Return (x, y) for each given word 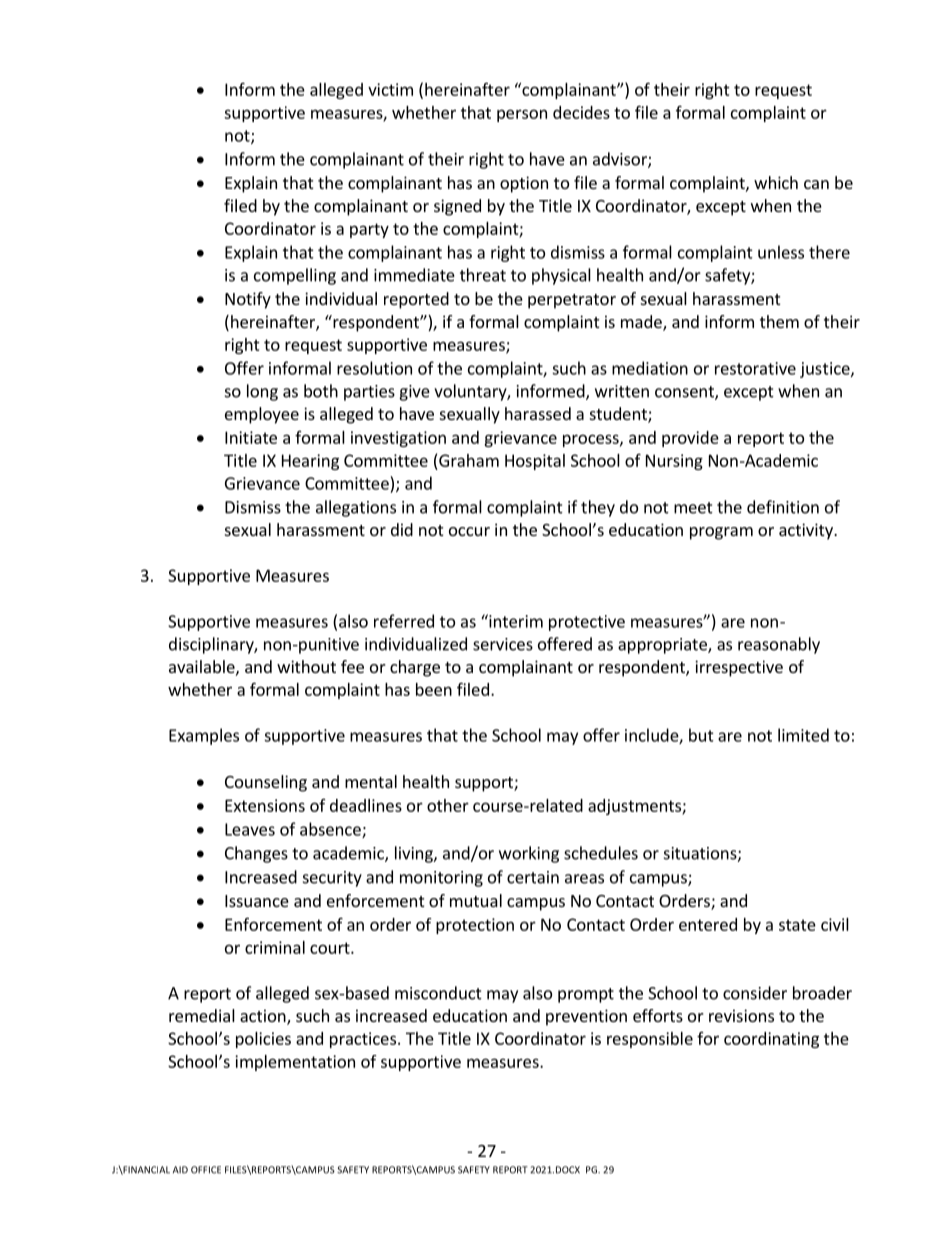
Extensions (265, 805)
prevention (586, 1017)
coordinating (771, 1040)
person (522, 115)
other (448, 805)
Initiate (251, 437)
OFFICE (206, 1170)
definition (783, 507)
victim (390, 89)
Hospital (535, 462)
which (776, 182)
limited (803, 735)
